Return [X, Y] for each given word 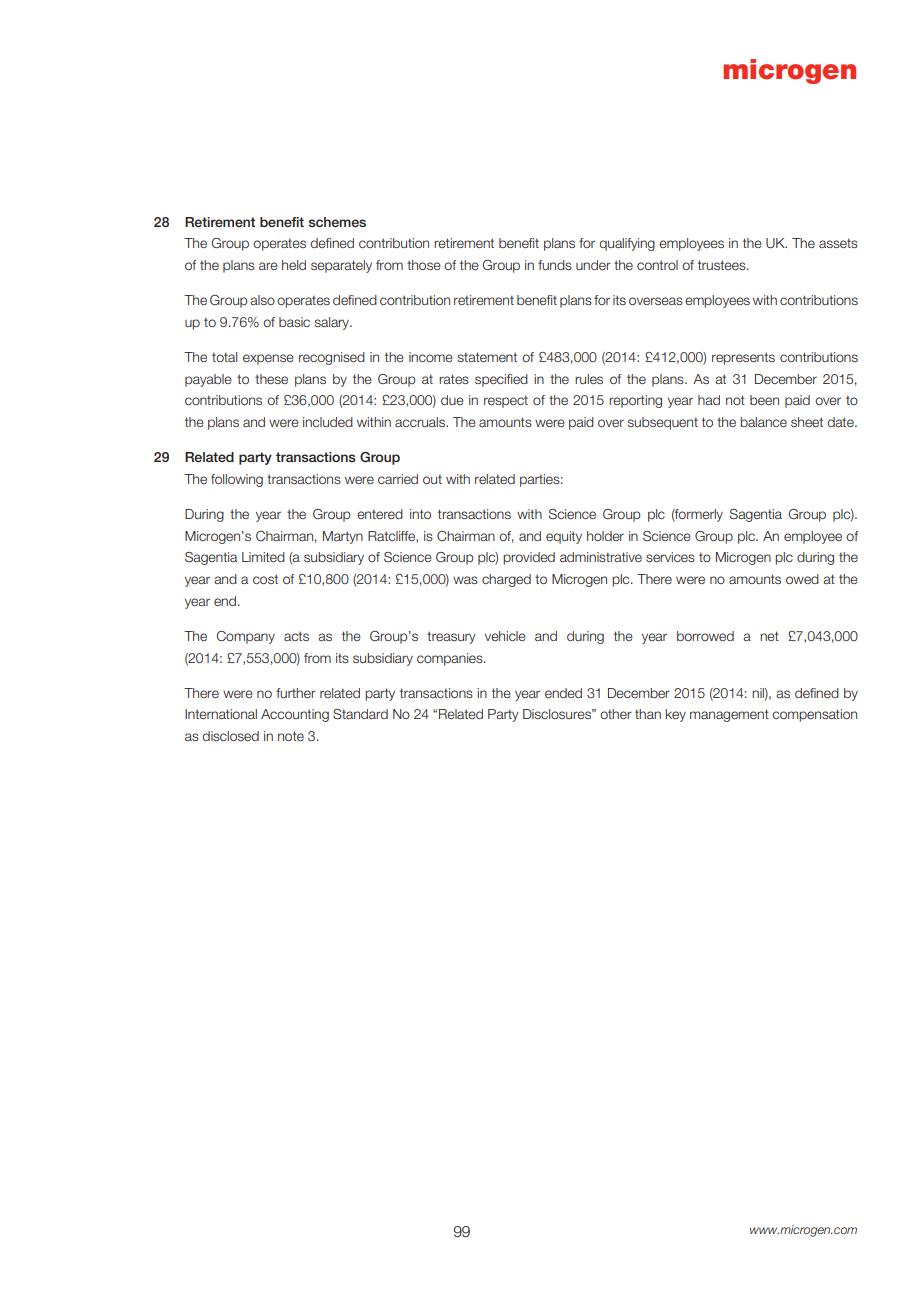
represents [743, 358]
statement [487, 357]
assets [838, 243]
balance [763, 422]
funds [555, 265]
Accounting [295, 715]
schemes [337, 222]
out [432, 479]
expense [268, 359]
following [237, 480]
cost [265, 579]
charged [506, 580]
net [769, 636]
